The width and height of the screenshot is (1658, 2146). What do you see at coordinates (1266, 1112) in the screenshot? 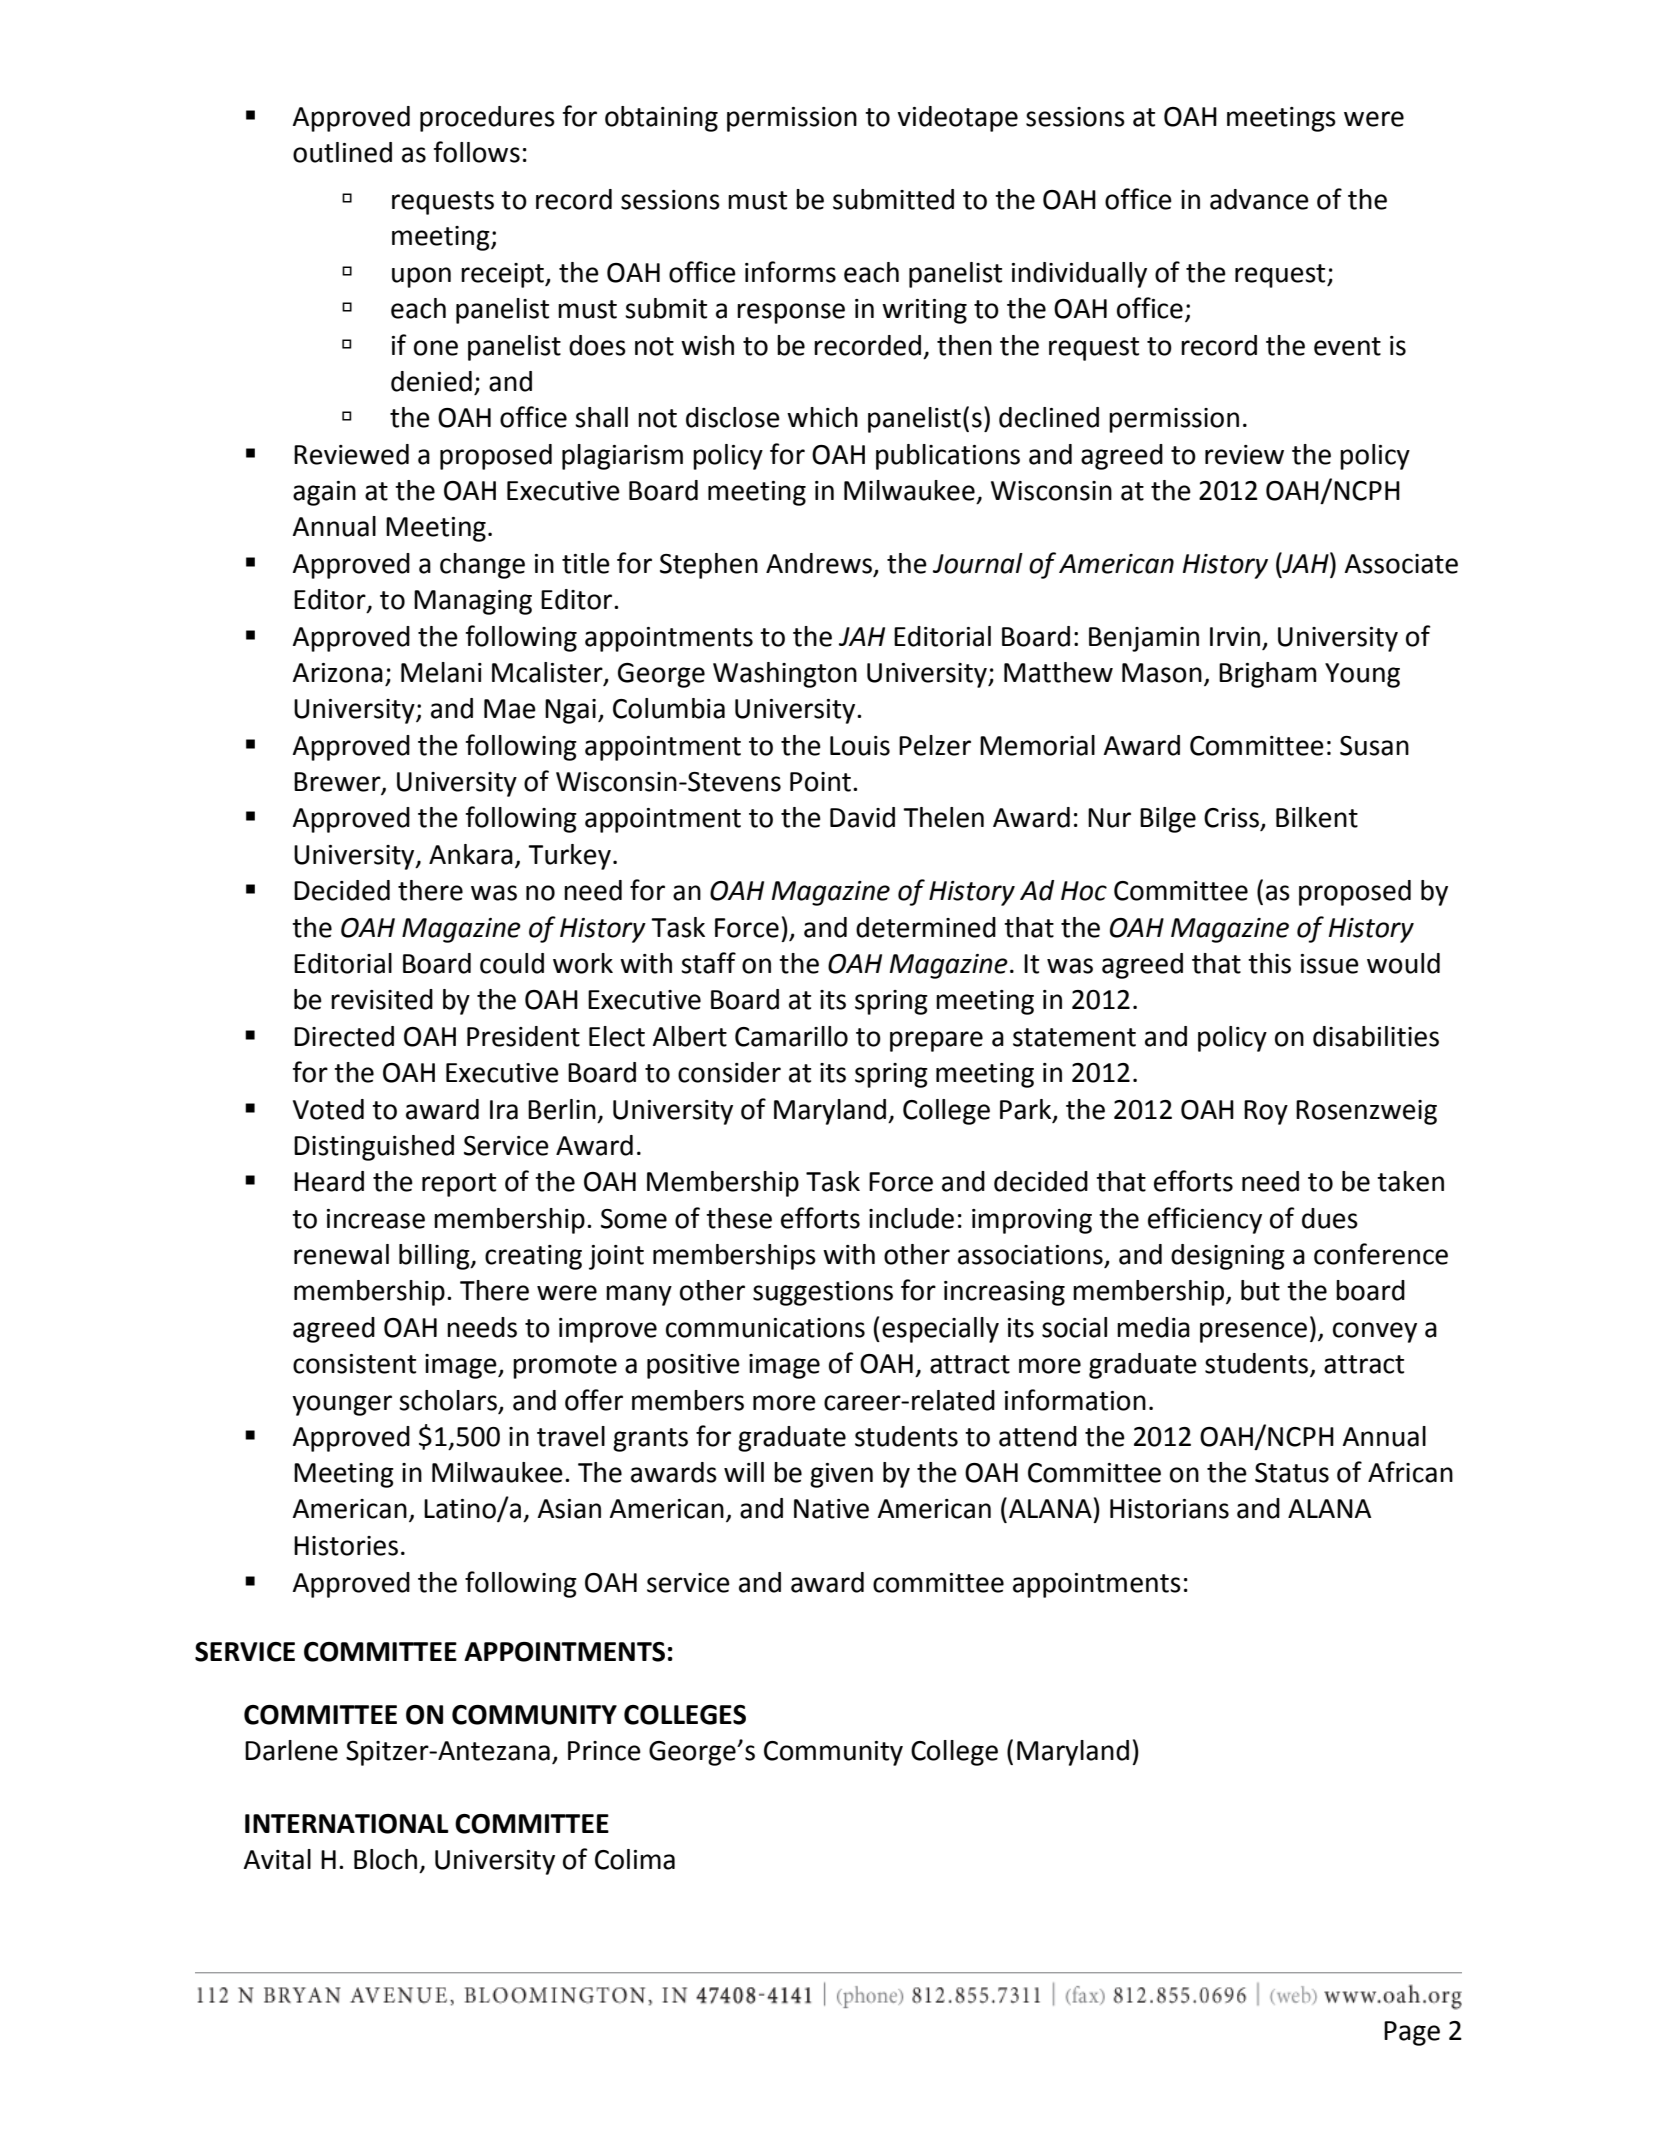
I see `Roy` at bounding box center [1266, 1112].
